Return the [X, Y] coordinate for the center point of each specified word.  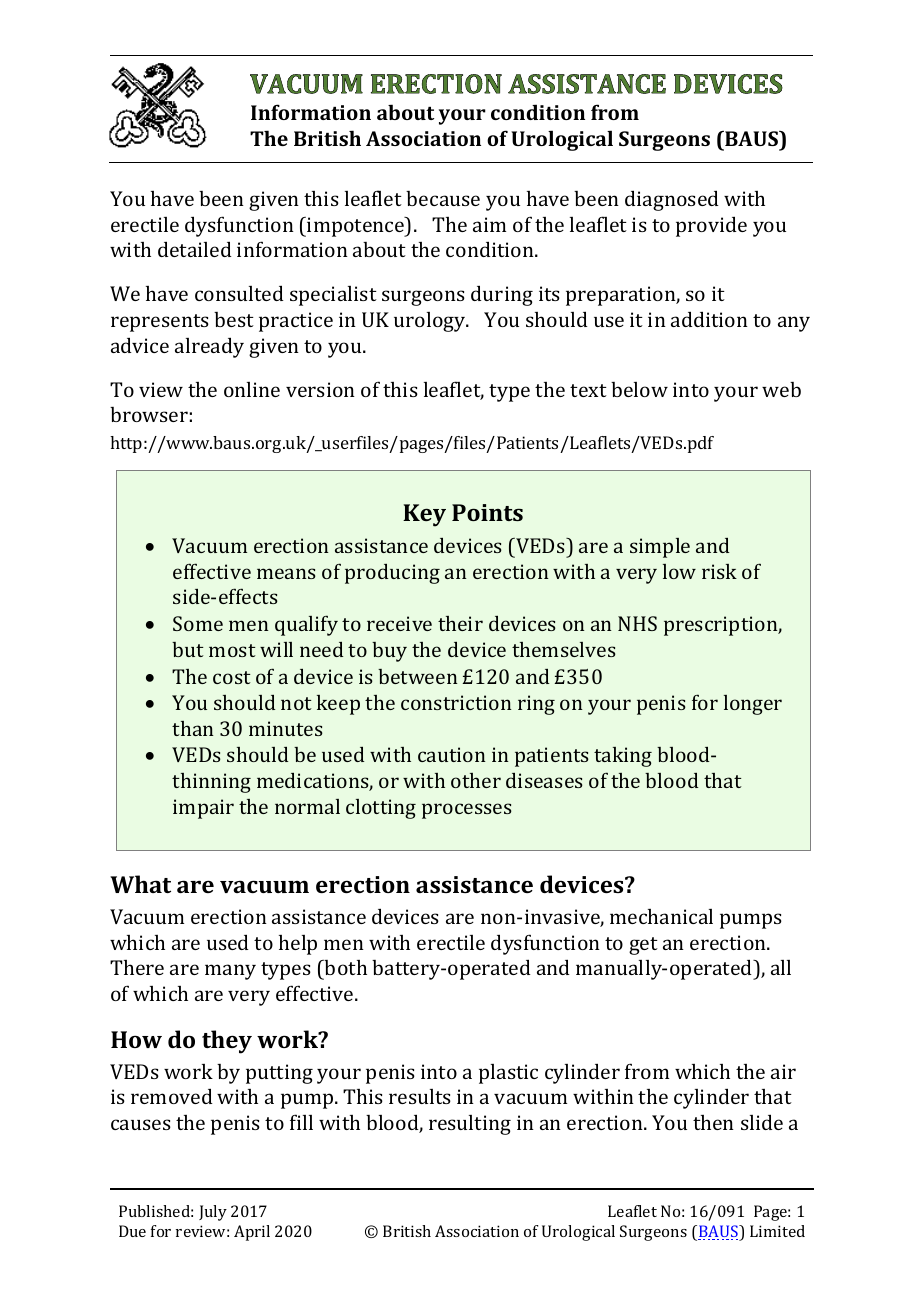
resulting [470, 1125]
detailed [195, 249]
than [193, 728]
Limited [777, 1231]
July [213, 1213]
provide [711, 226]
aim [489, 224]
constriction [456, 702]
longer [753, 705]
